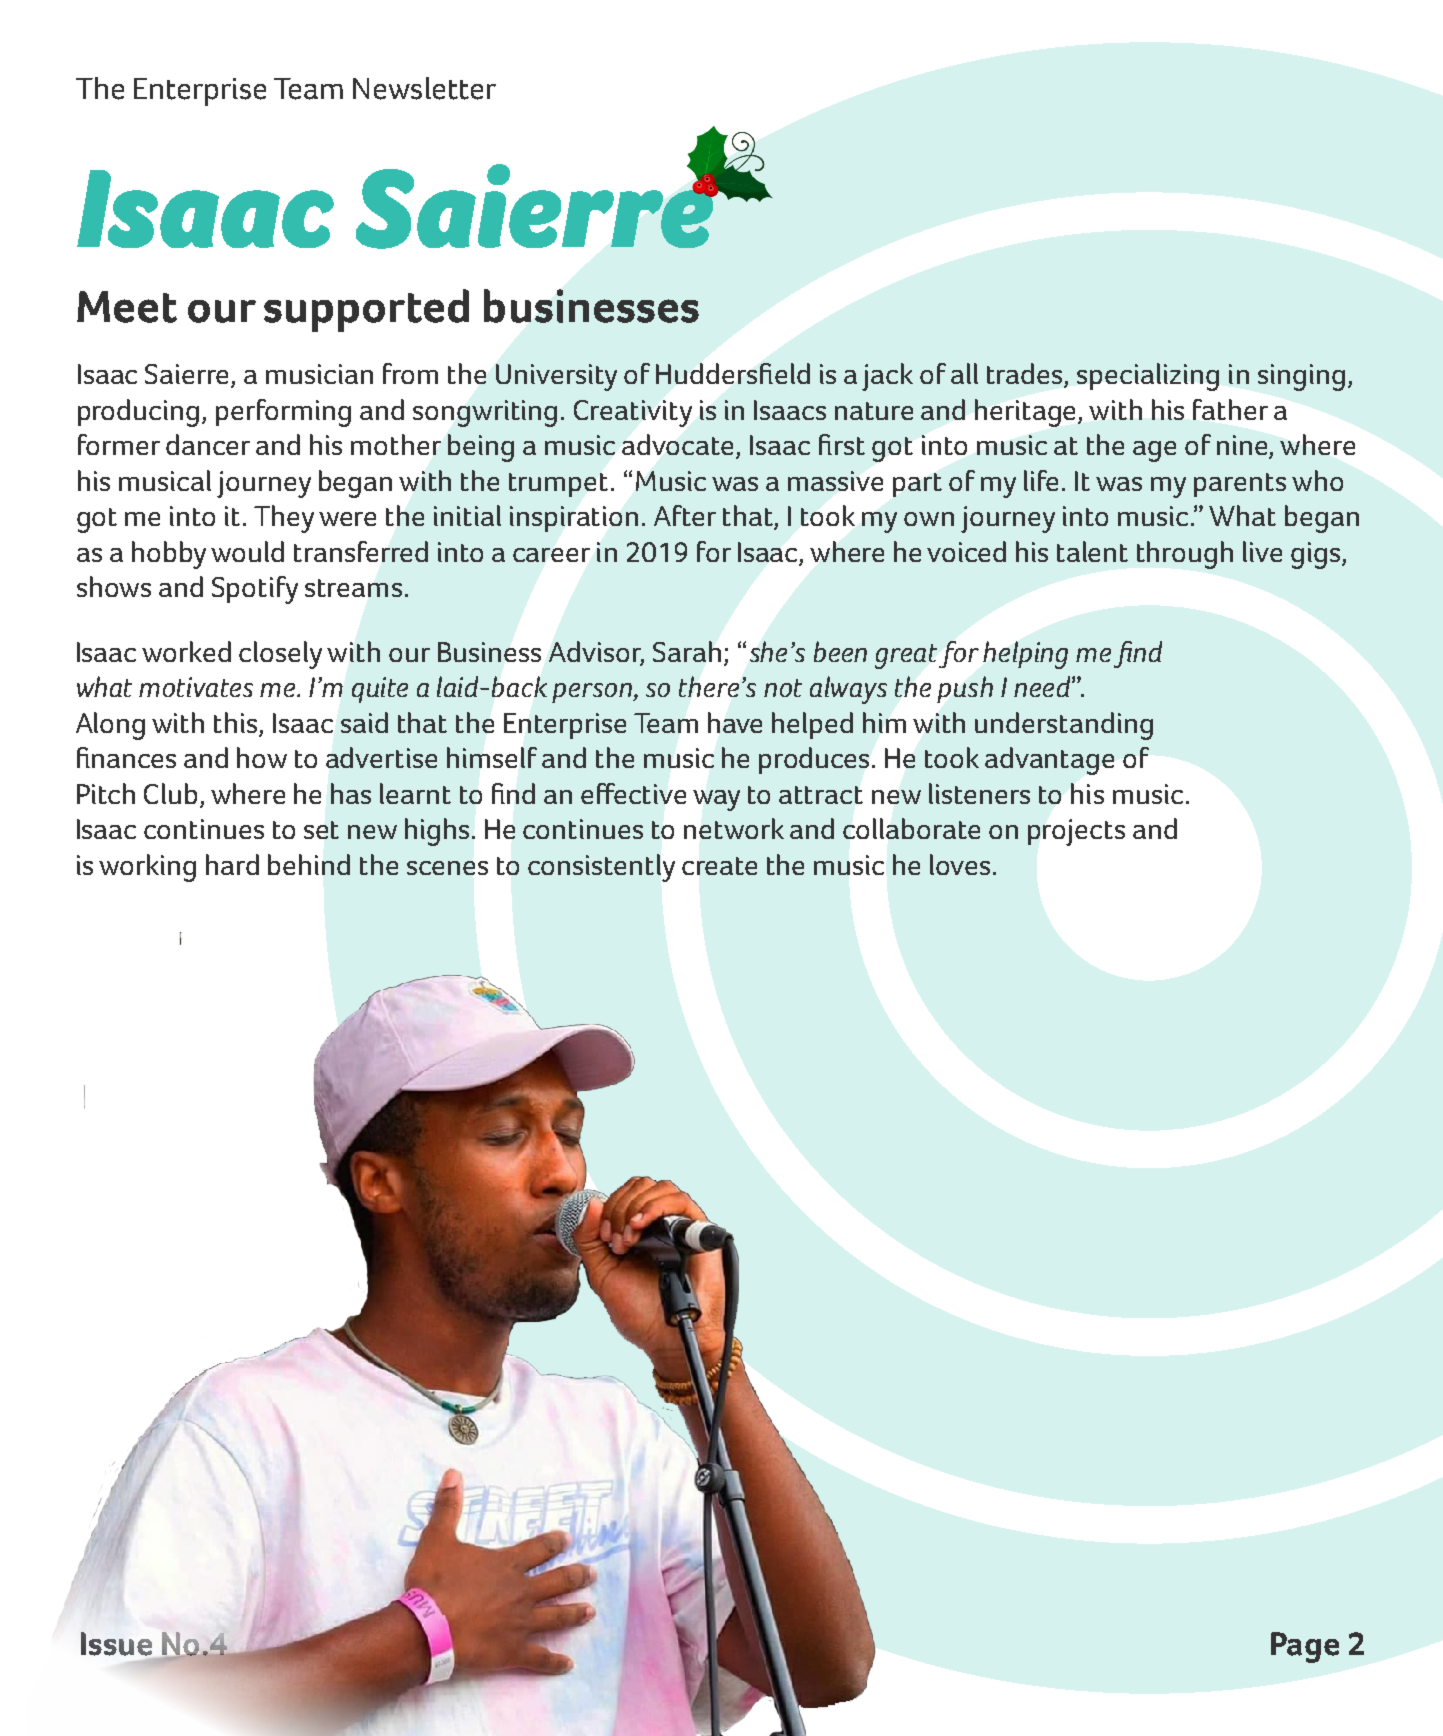  Describe the element at coordinates (733, 373) in the screenshot. I see `Huddersfield` at that location.
